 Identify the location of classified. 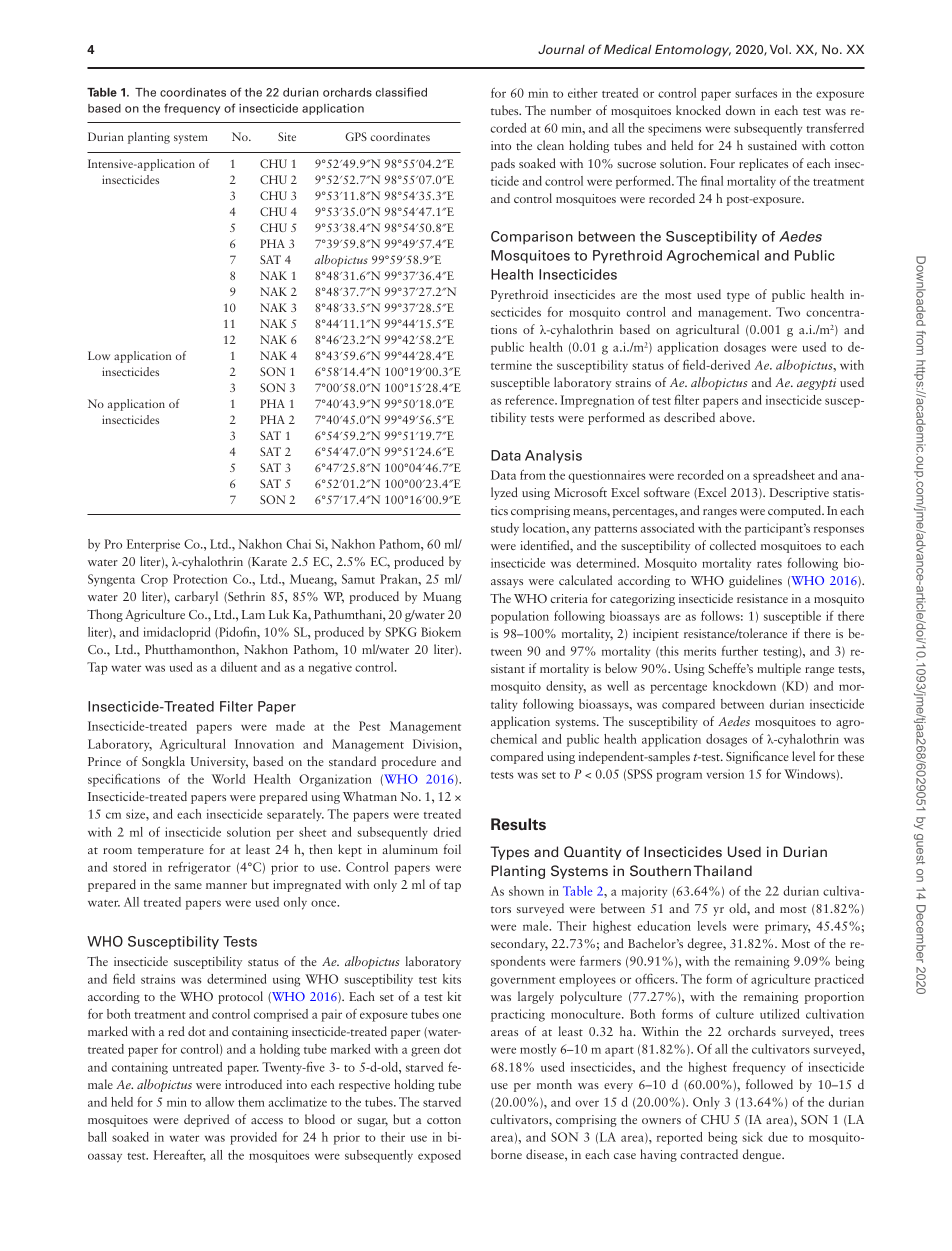
(401, 92).
